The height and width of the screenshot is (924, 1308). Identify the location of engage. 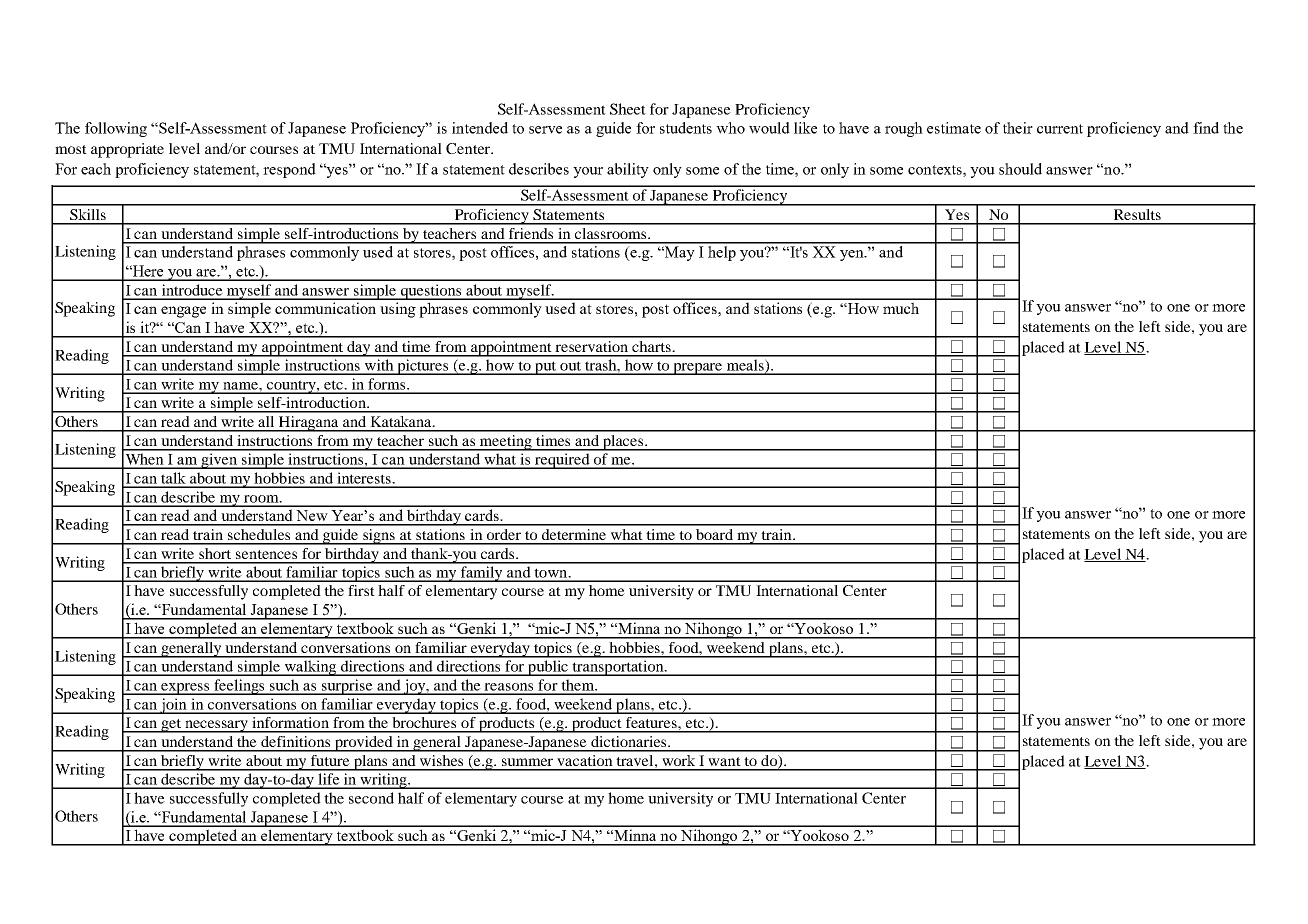
(183, 312).
